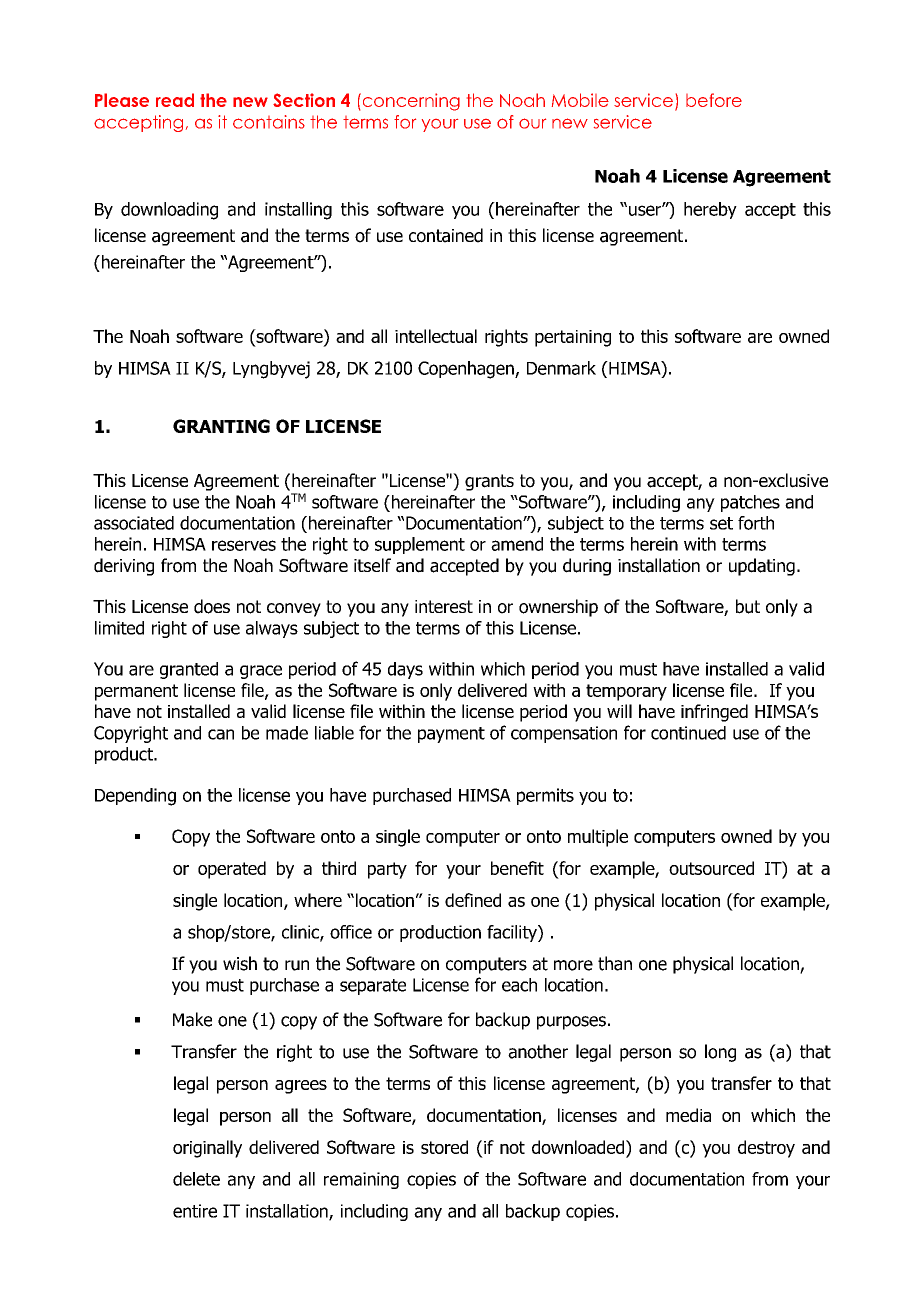 The height and width of the screenshot is (1311, 924). Describe the element at coordinates (573, 338) in the screenshot. I see `pertaining` at that location.
